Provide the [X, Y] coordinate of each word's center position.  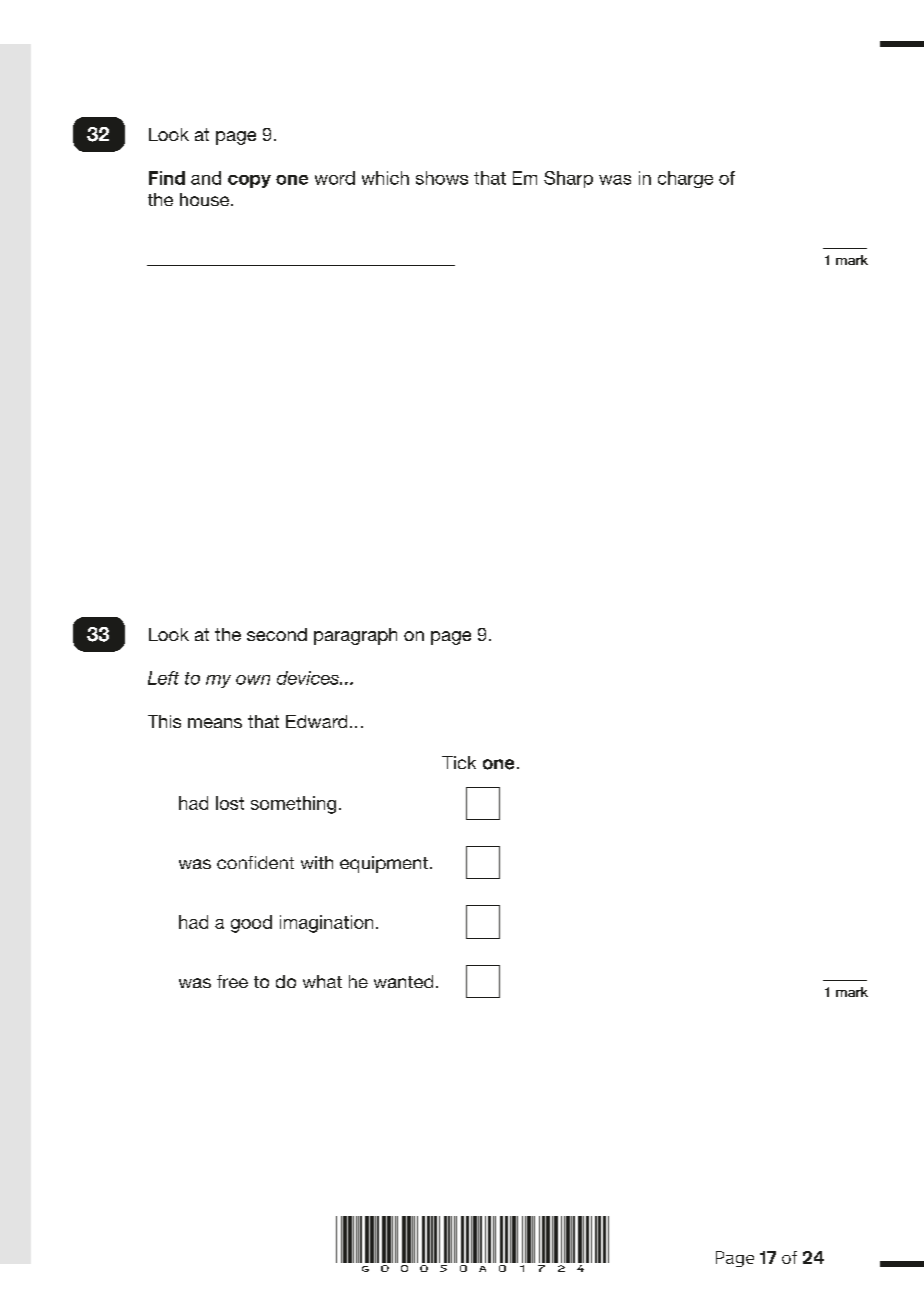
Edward [316, 721]
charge [685, 179]
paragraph [355, 636]
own [253, 680]
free [232, 981]
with [317, 862]
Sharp [568, 179]
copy [249, 181]
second [277, 634]
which [385, 178]
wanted [403, 981]
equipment [384, 864]
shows [442, 178]
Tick [459, 762]
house [206, 199]
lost [230, 803]
